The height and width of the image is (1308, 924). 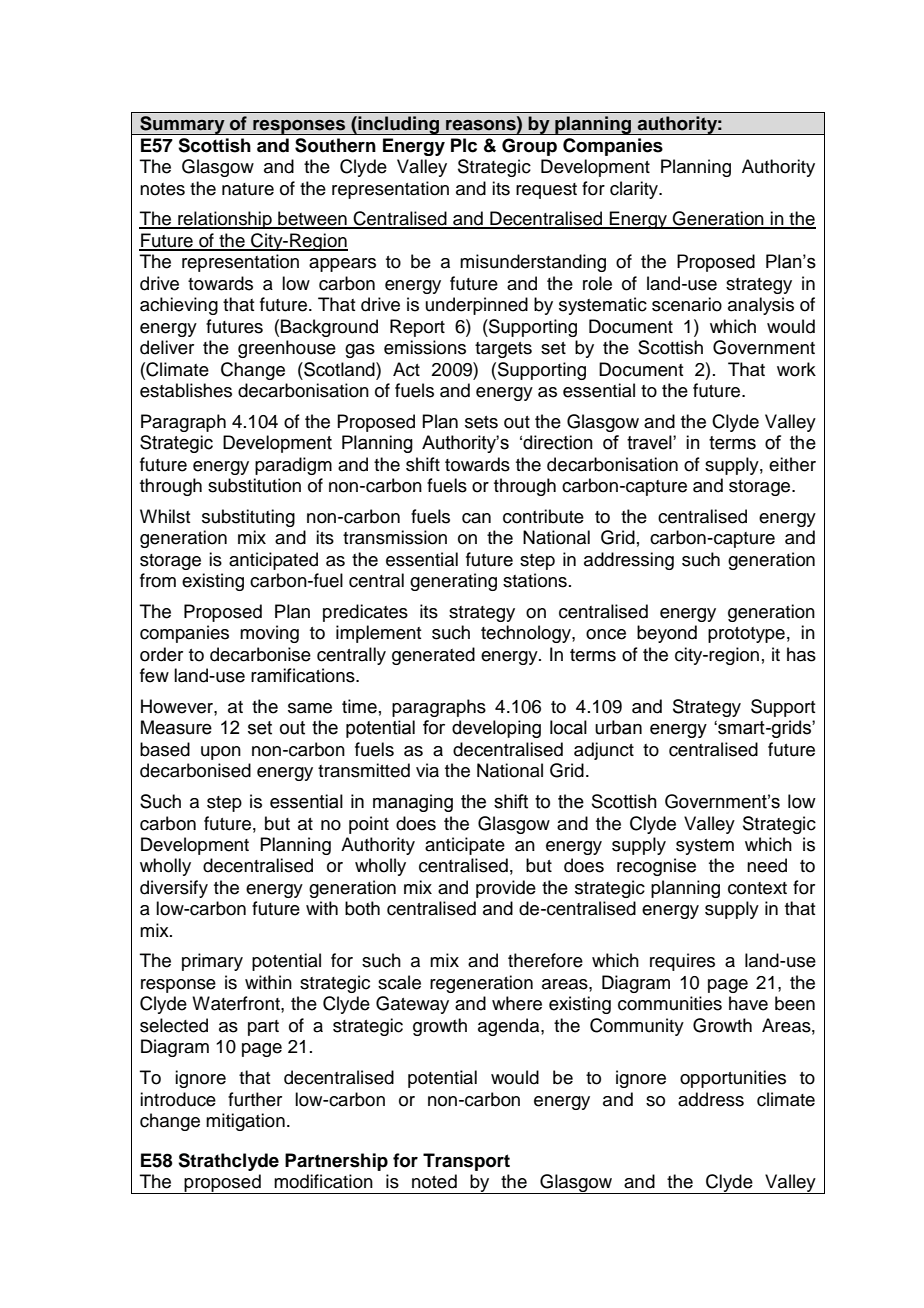 I want to click on nature, so click(x=248, y=189).
